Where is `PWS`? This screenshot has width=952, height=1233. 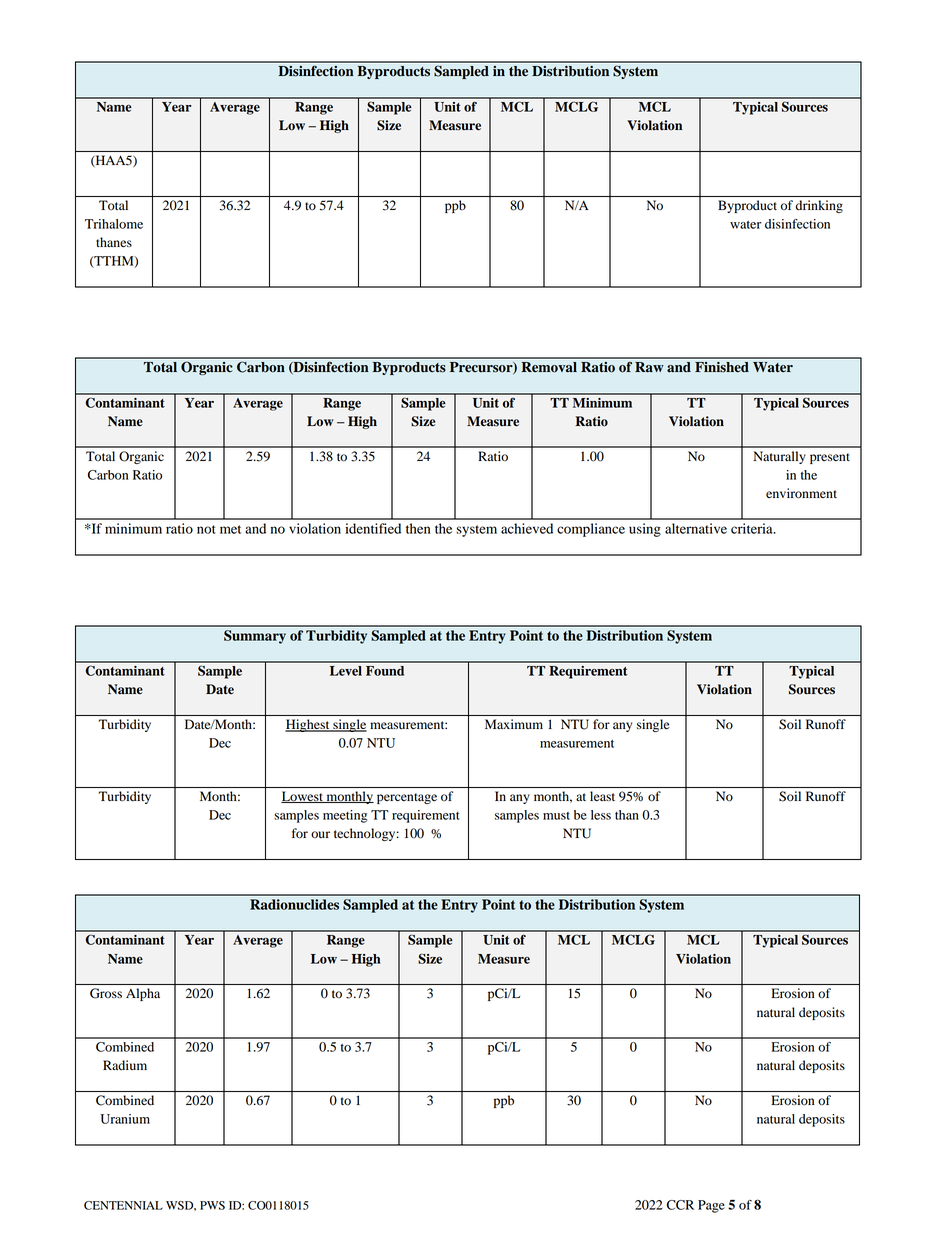
PWS is located at coordinates (212, 1205).
